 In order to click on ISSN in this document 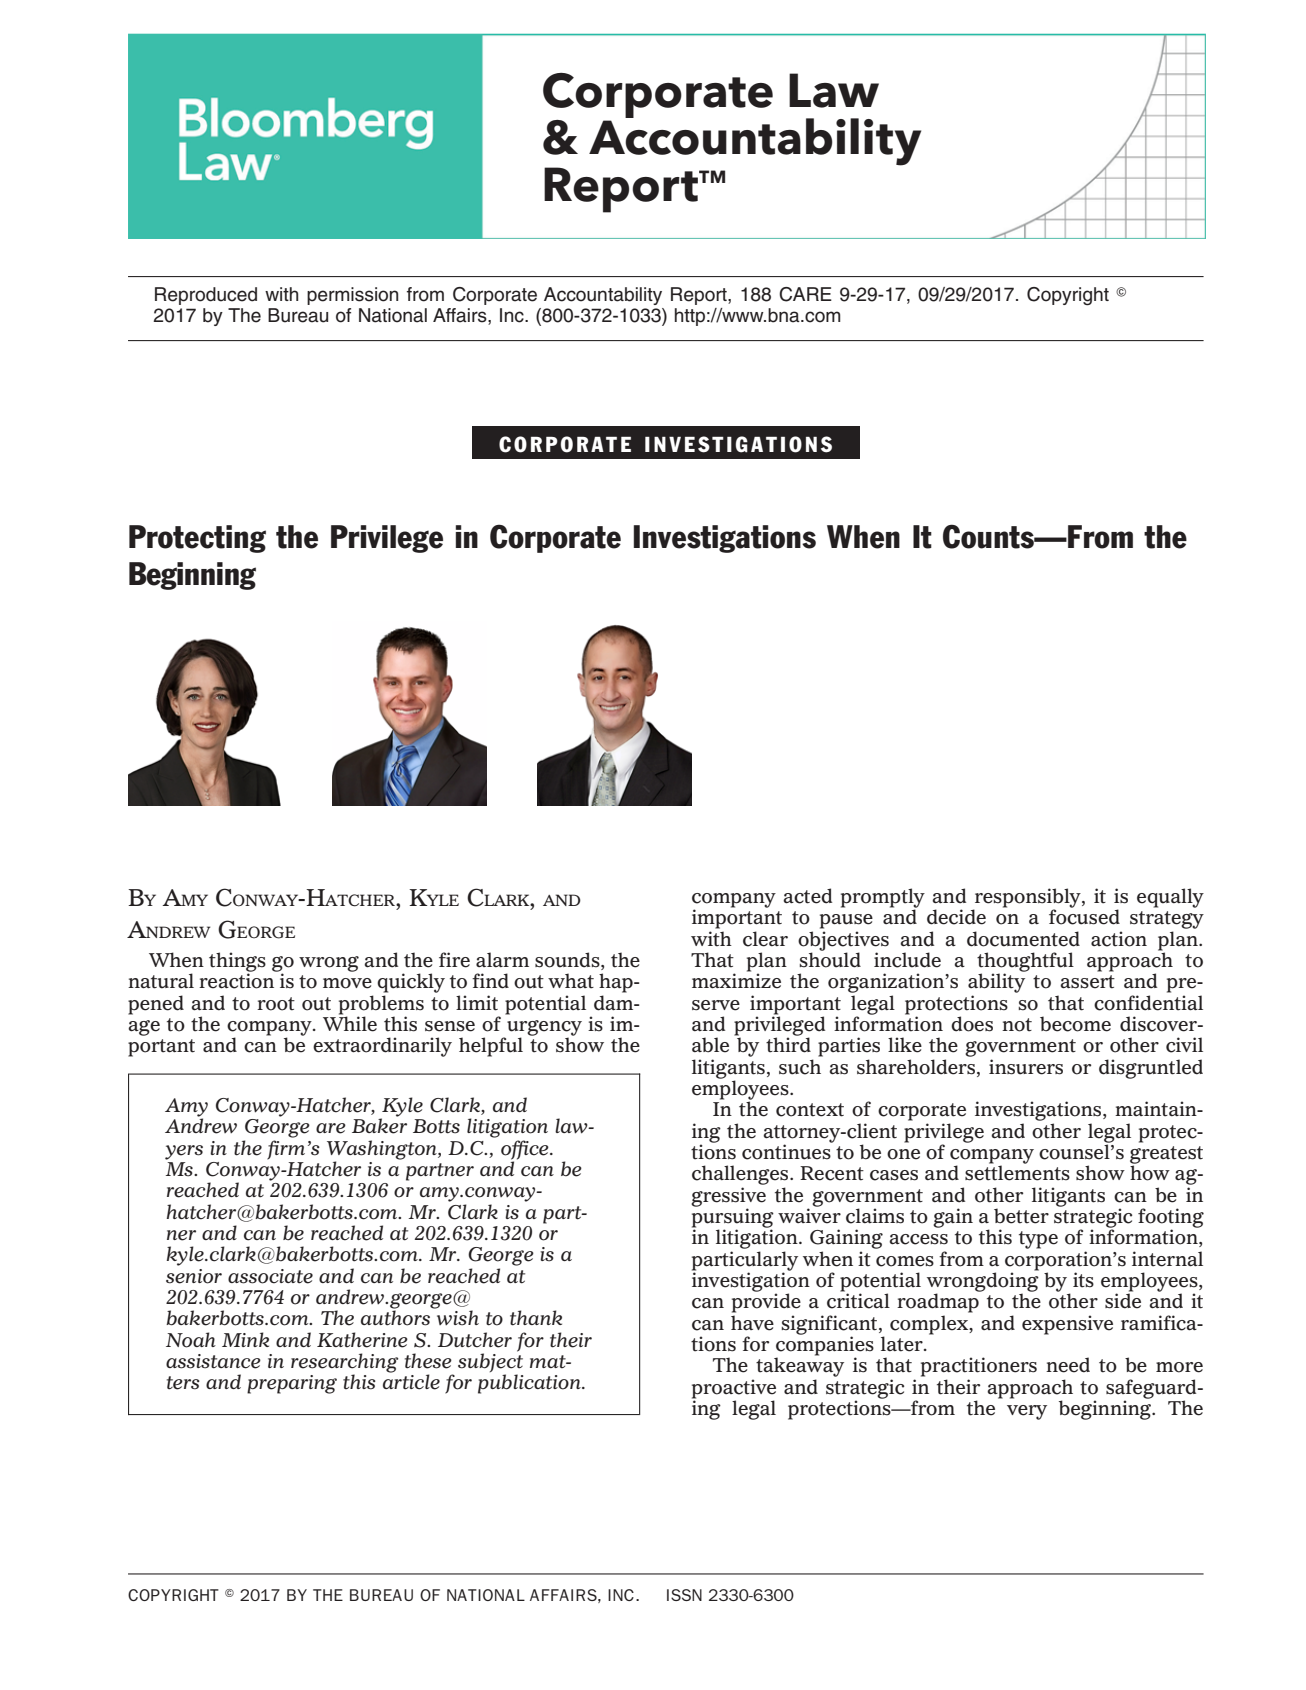, I will do `click(684, 1595)`.
